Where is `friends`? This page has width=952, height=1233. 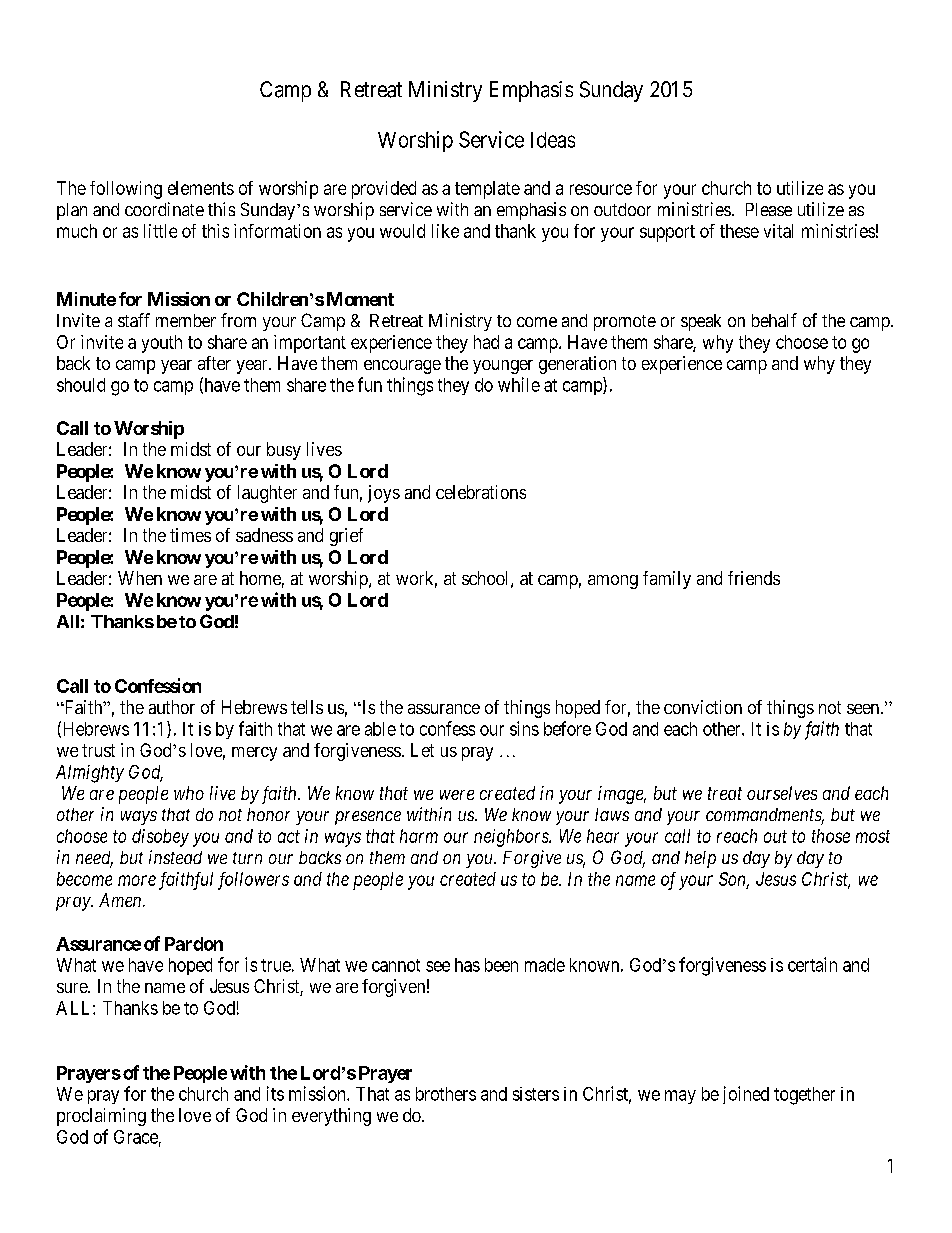 friends is located at coordinates (754, 578).
